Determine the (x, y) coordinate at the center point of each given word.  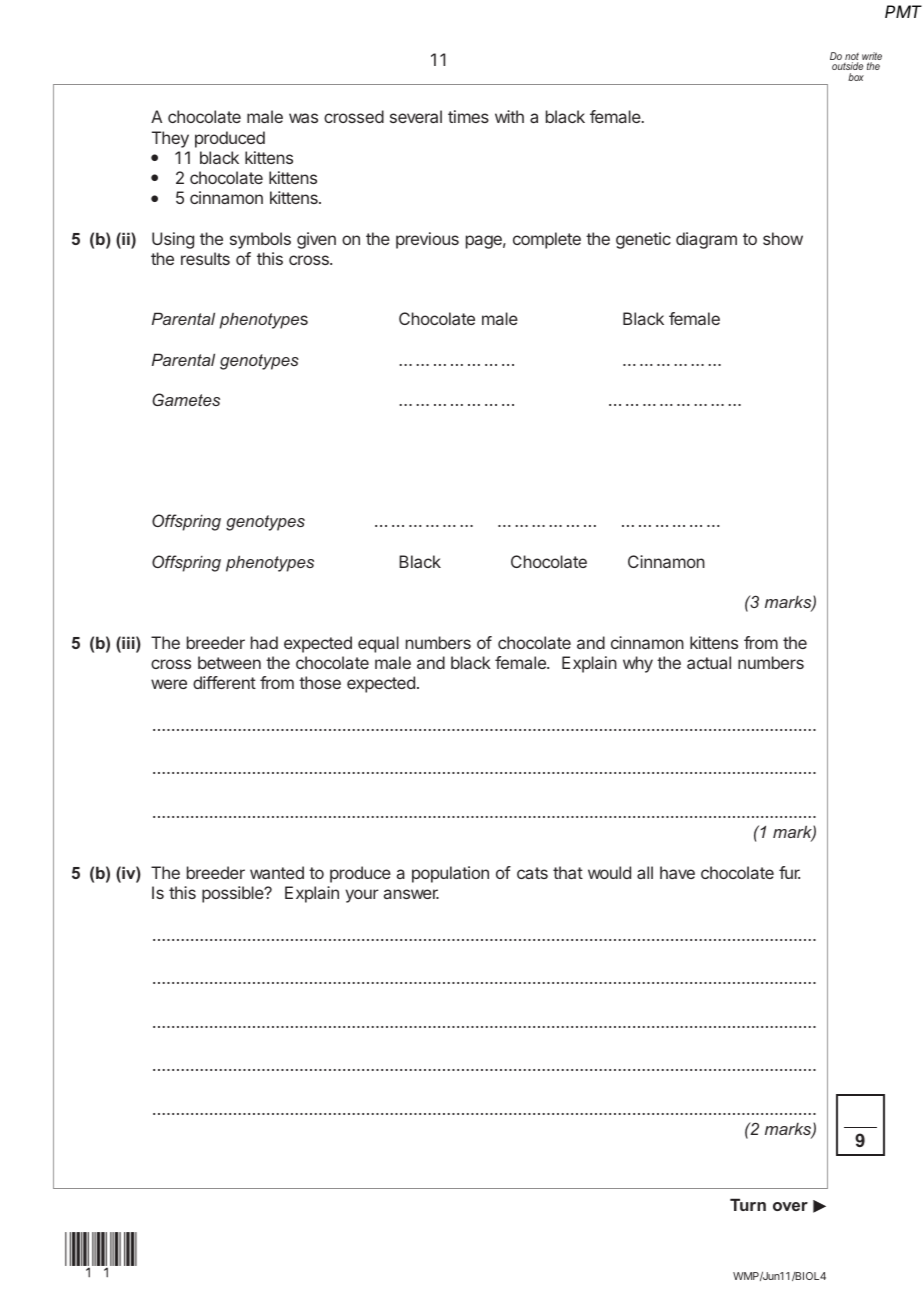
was (303, 118)
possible (234, 894)
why (638, 664)
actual (709, 662)
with (509, 116)
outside (847, 68)
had (264, 642)
